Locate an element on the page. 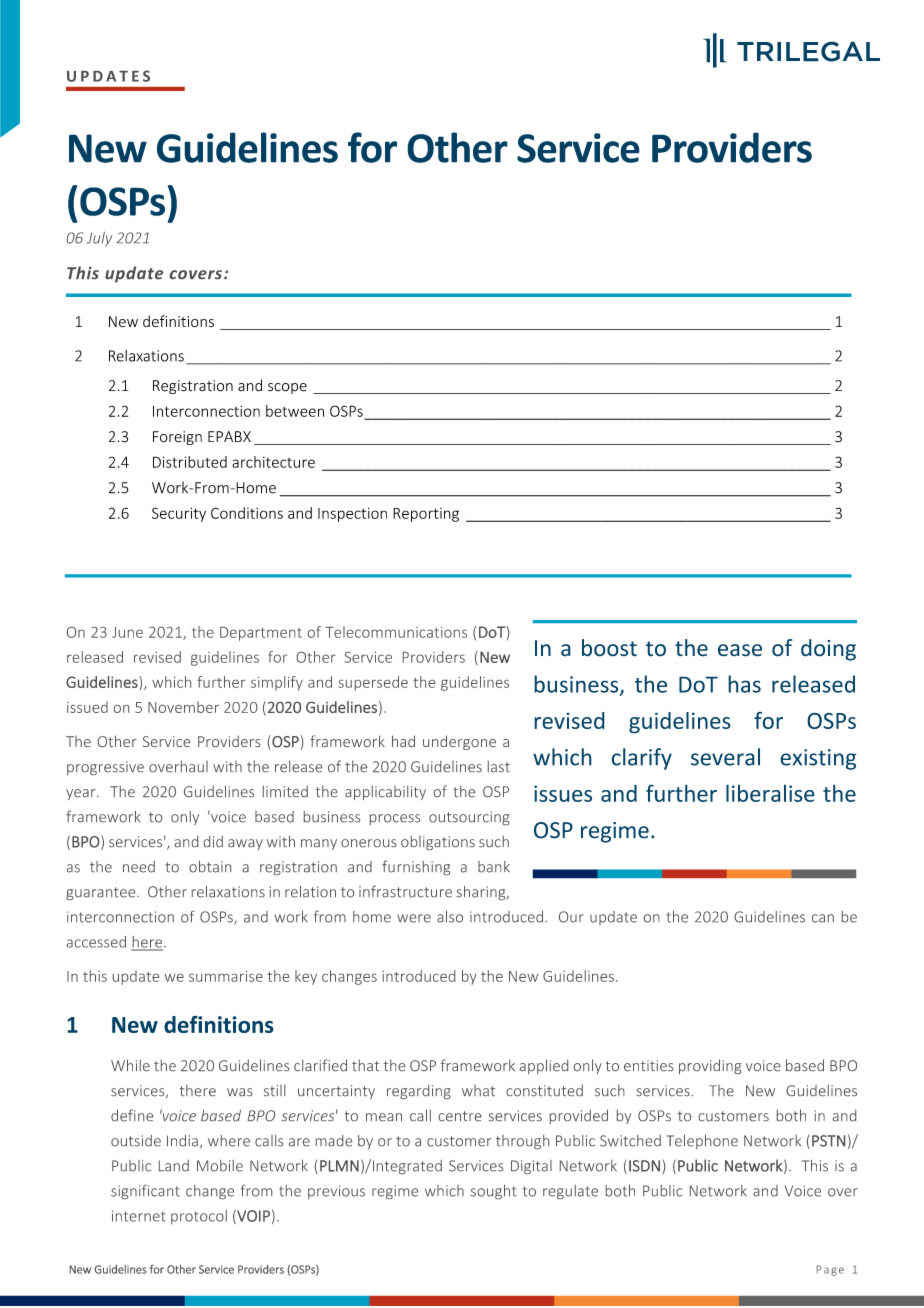  sought is located at coordinates (494, 1192).
